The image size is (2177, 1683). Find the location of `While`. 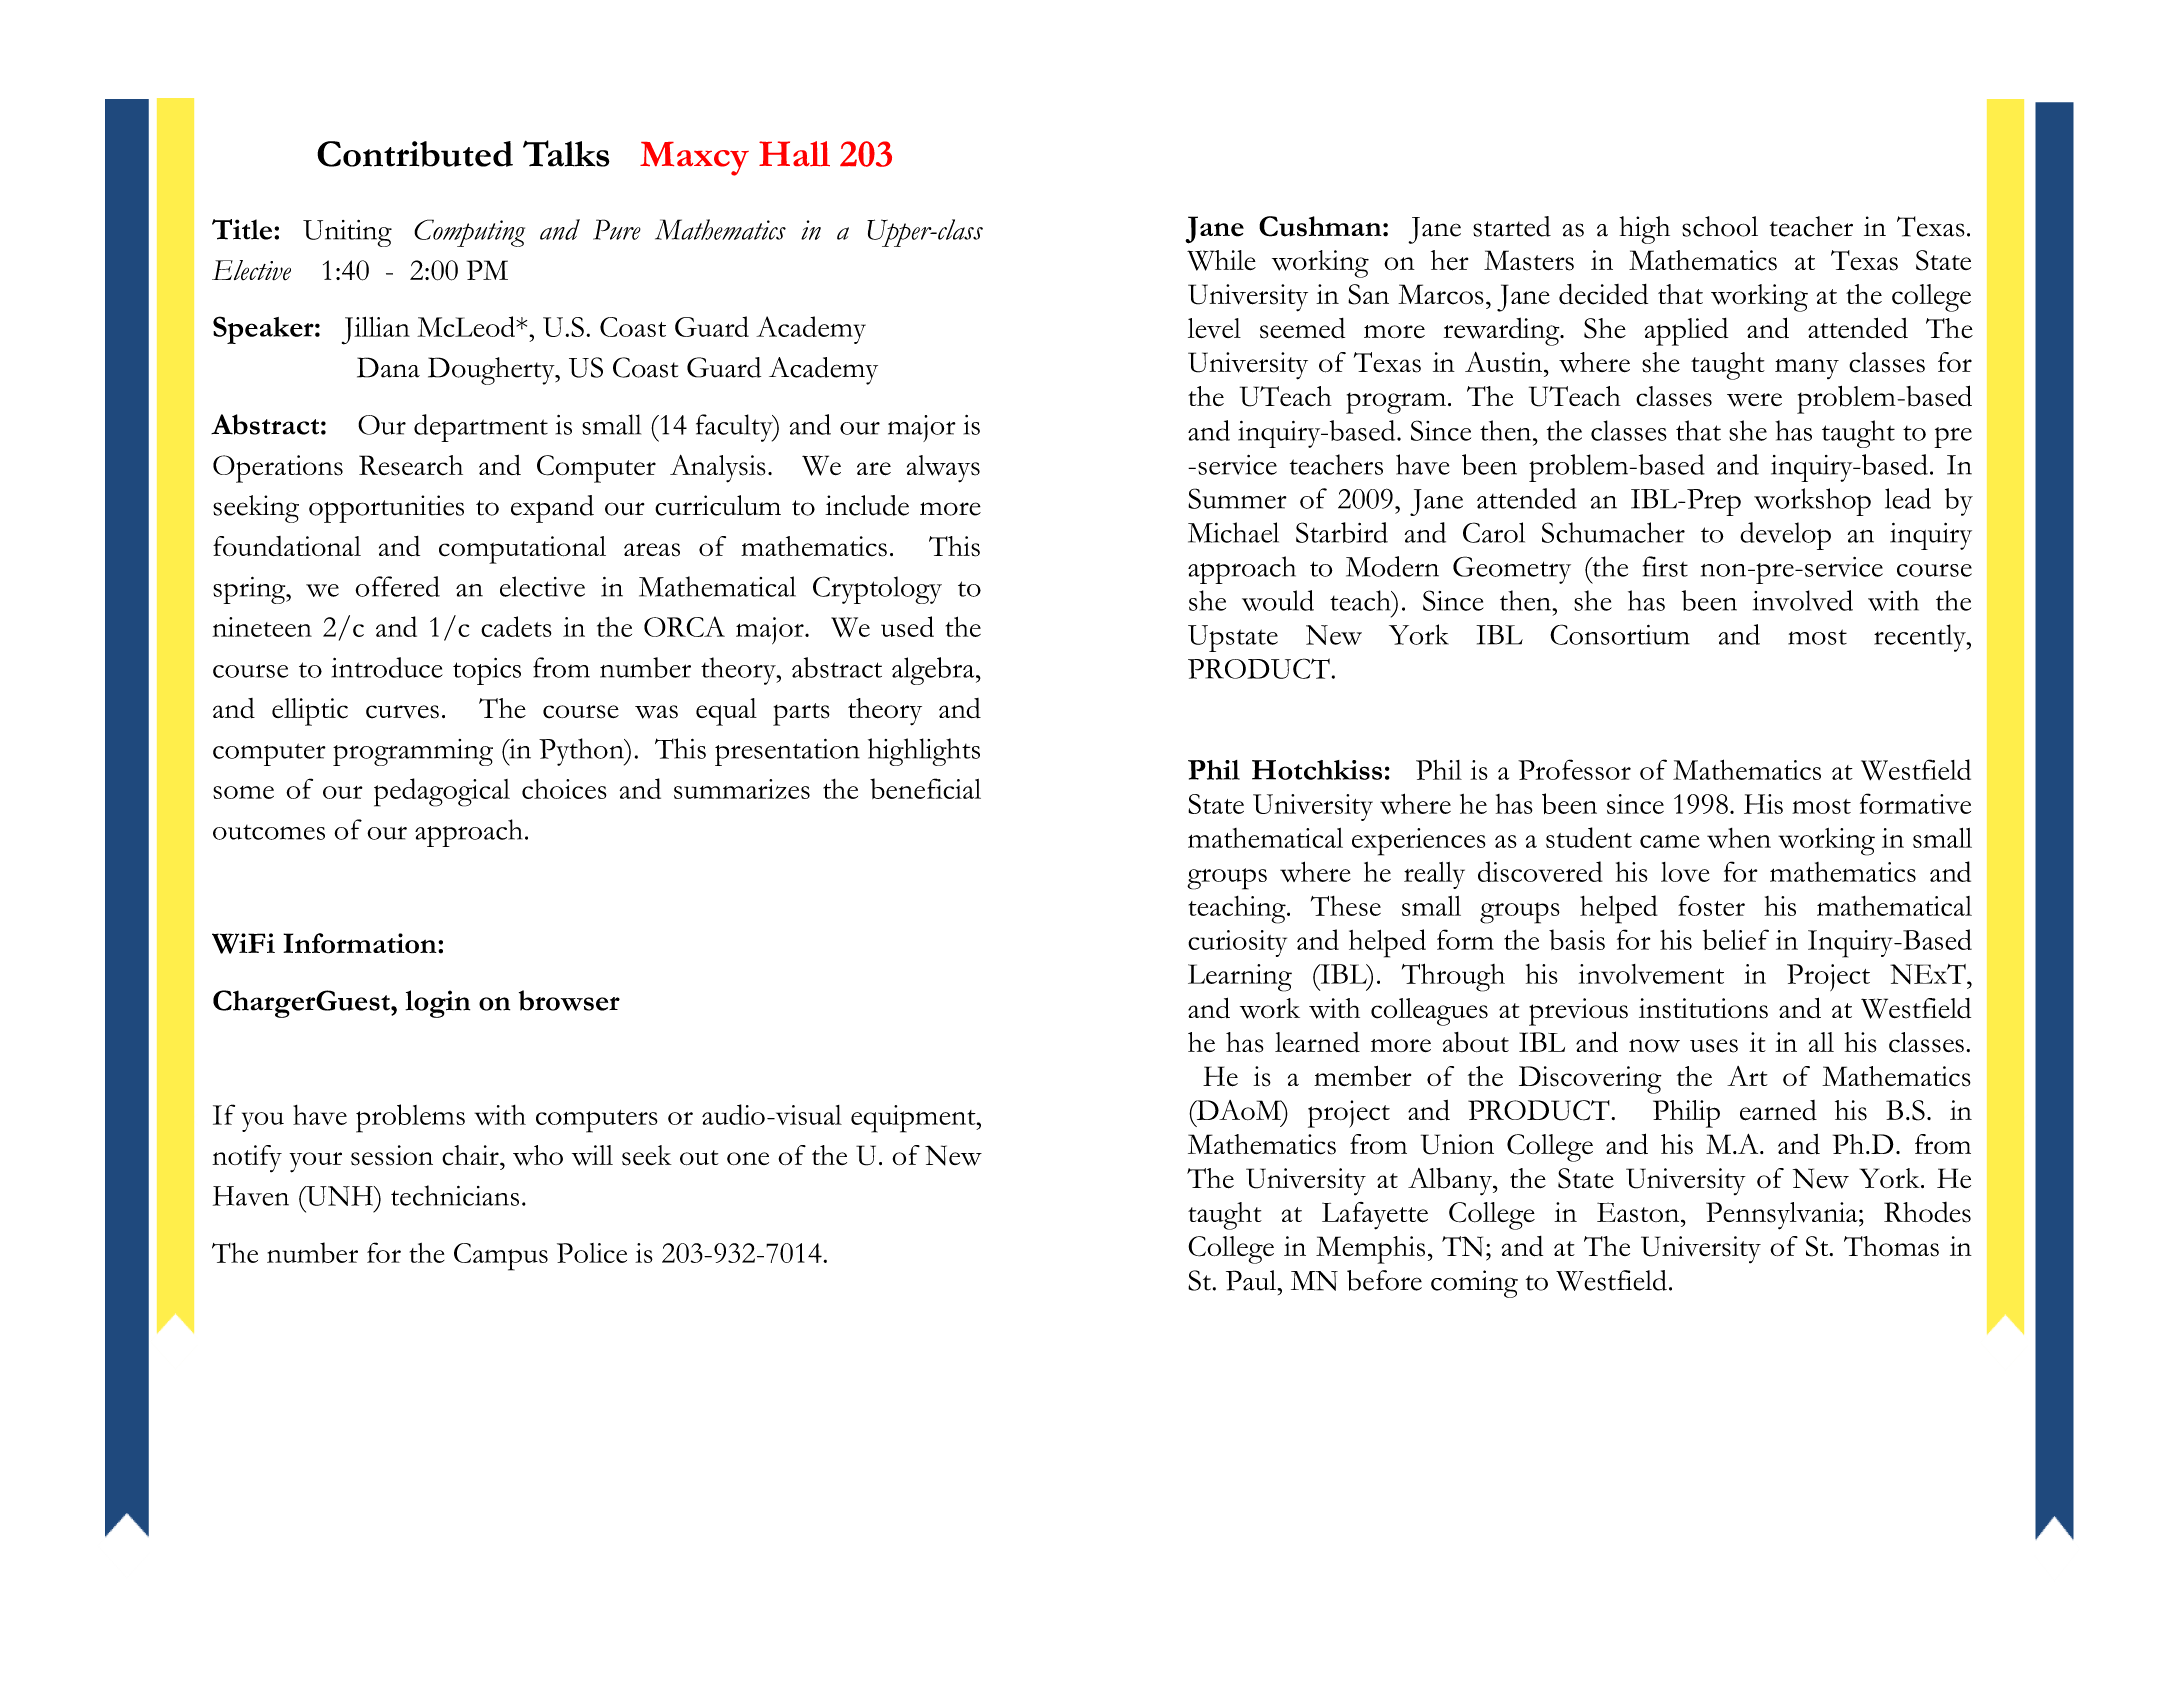

While is located at coordinates (1221, 260).
